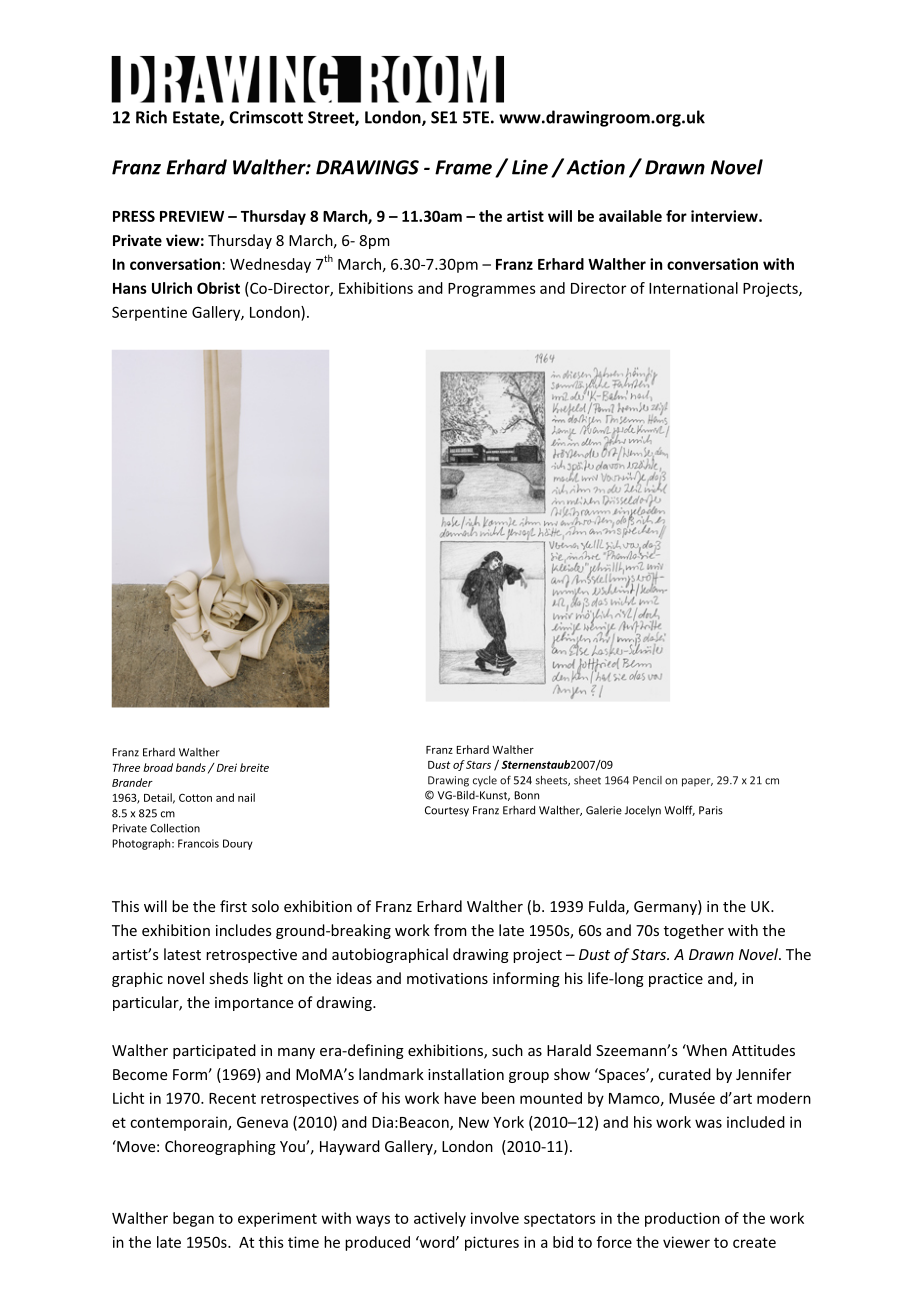 Image resolution: width=924 pixels, height=1308 pixels. What do you see at coordinates (228, 978) in the page?
I see `sheds` at bounding box center [228, 978].
